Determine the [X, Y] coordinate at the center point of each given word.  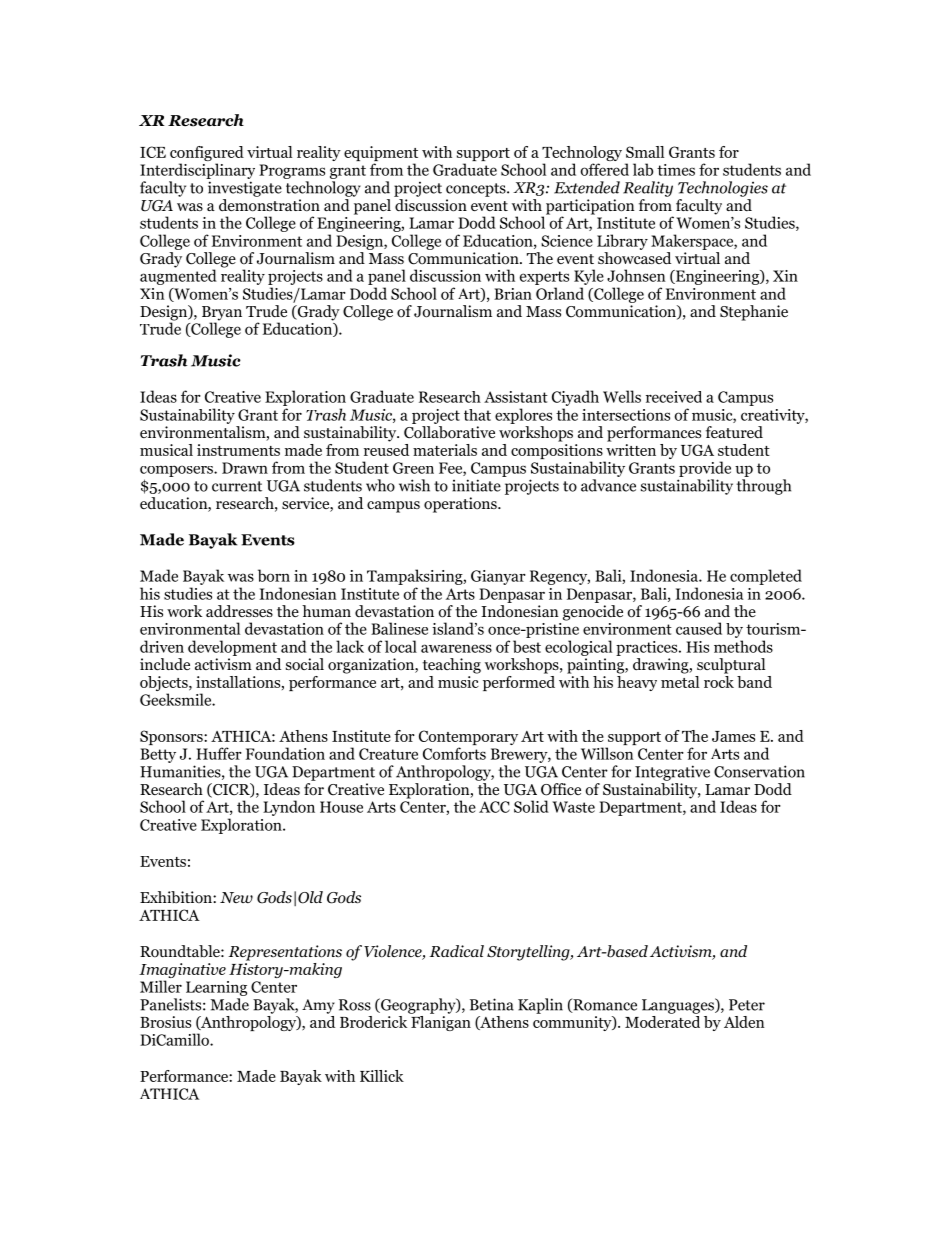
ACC [494, 807]
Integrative [672, 773]
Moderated [662, 1020]
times [676, 170]
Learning [216, 988]
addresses [239, 611]
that [477, 415]
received [674, 397]
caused [699, 628]
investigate [245, 189]
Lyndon [289, 808]
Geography [418, 1006]
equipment [381, 155]
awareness [456, 648]
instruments [238, 450]
